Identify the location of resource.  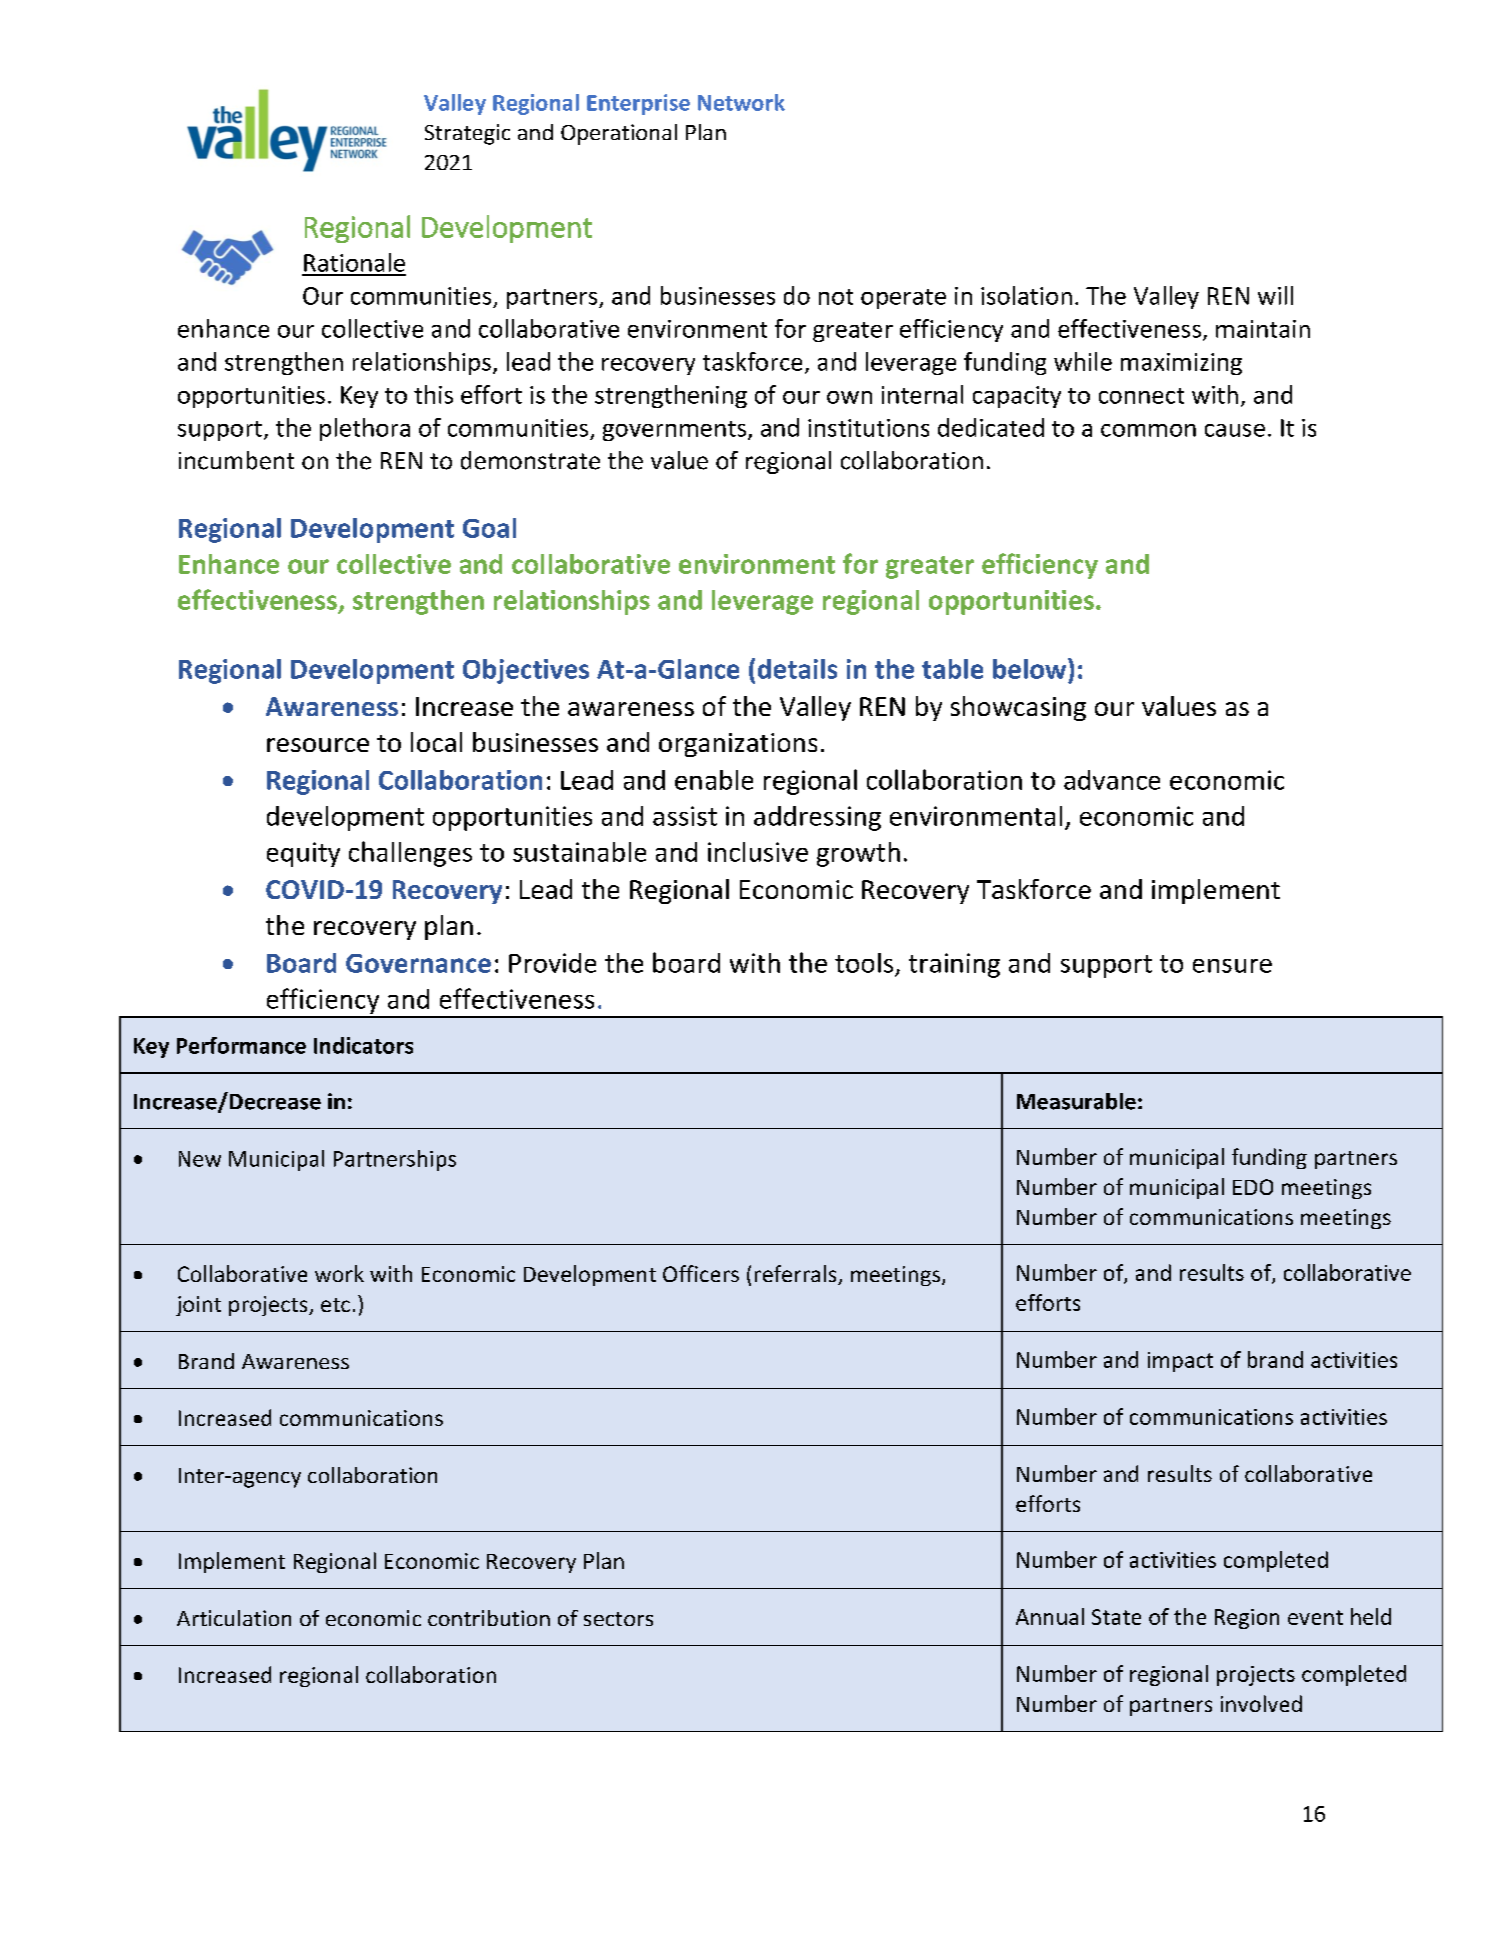
(318, 745).
